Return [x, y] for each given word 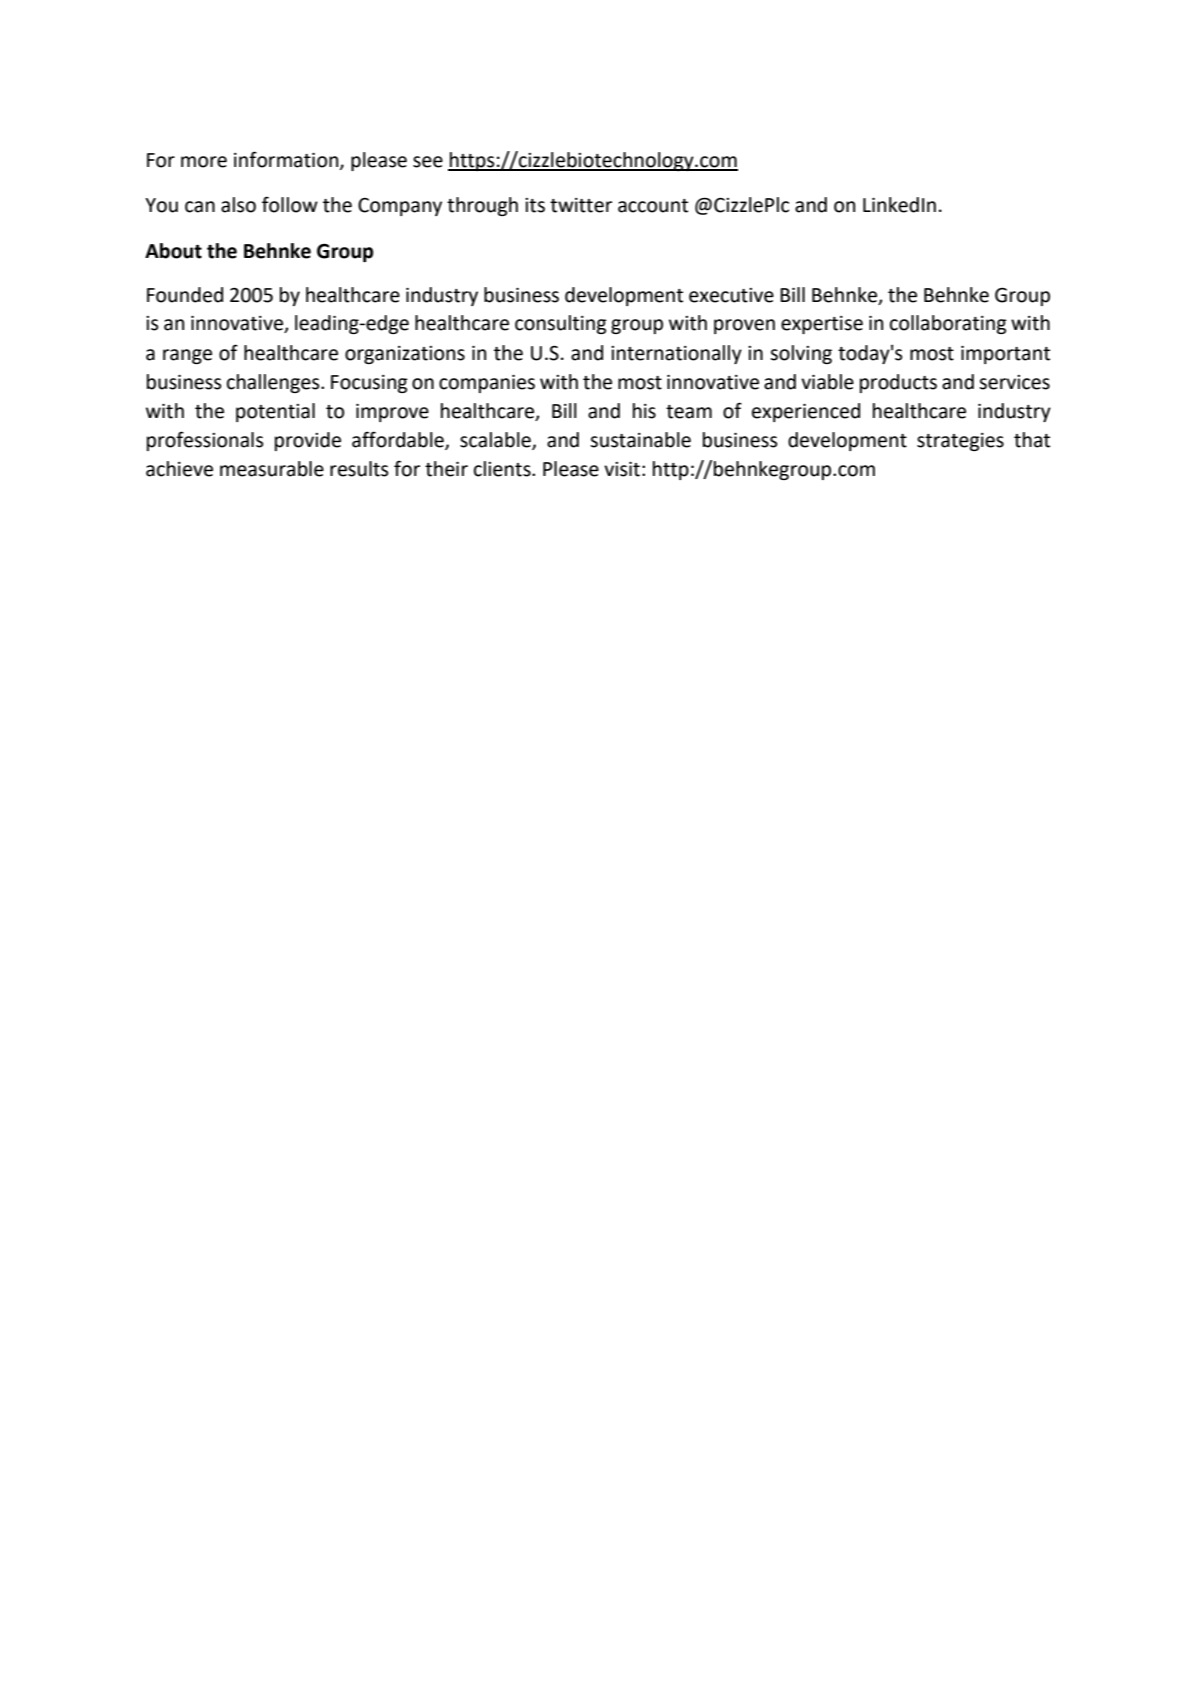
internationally [676, 354]
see [428, 162]
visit [622, 469]
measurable [272, 469]
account [653, 206]
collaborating [948, 324]
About [173, 251]
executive [731, 295]
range [187, 356]
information [287, 160]
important [1005, 355]
